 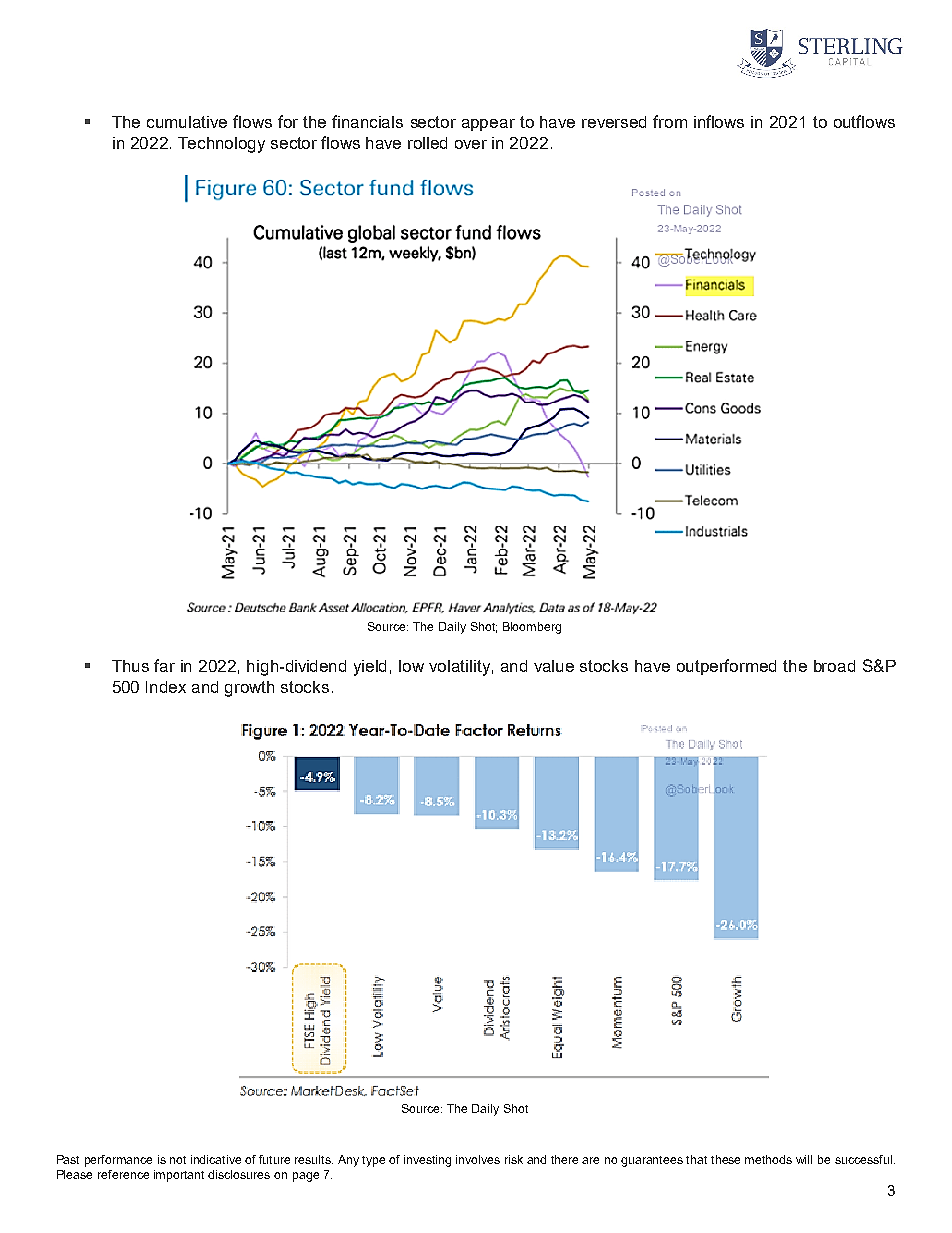 What do you see at coordinates (164, 665) in the screenshot?
I see `far` at bounding box center [164, 665].
